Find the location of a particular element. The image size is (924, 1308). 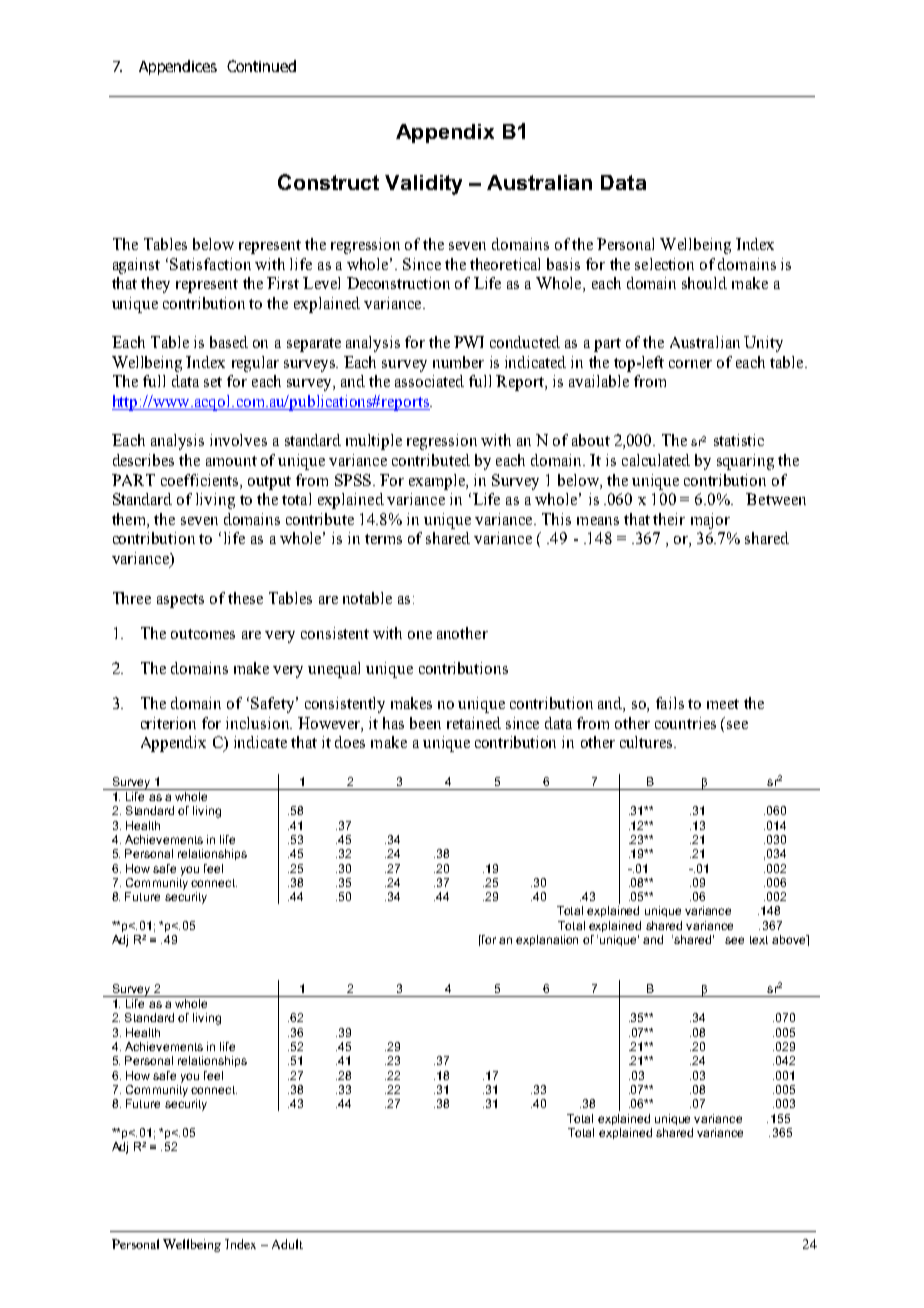

major is located at coordinates (710, 521).
